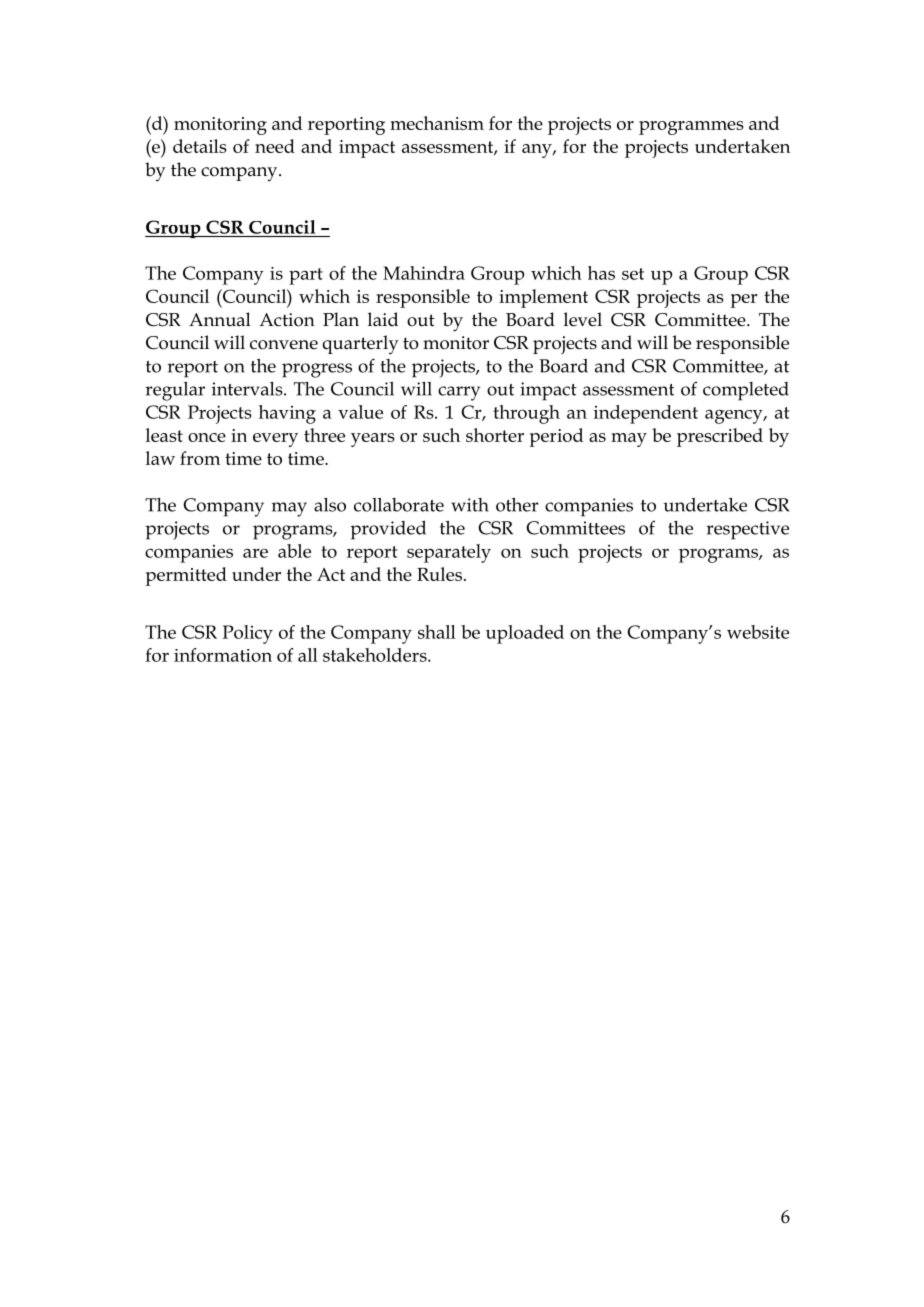 This screenshot has width=924, height=1307. I want to click on regular, so click(175, 391).
